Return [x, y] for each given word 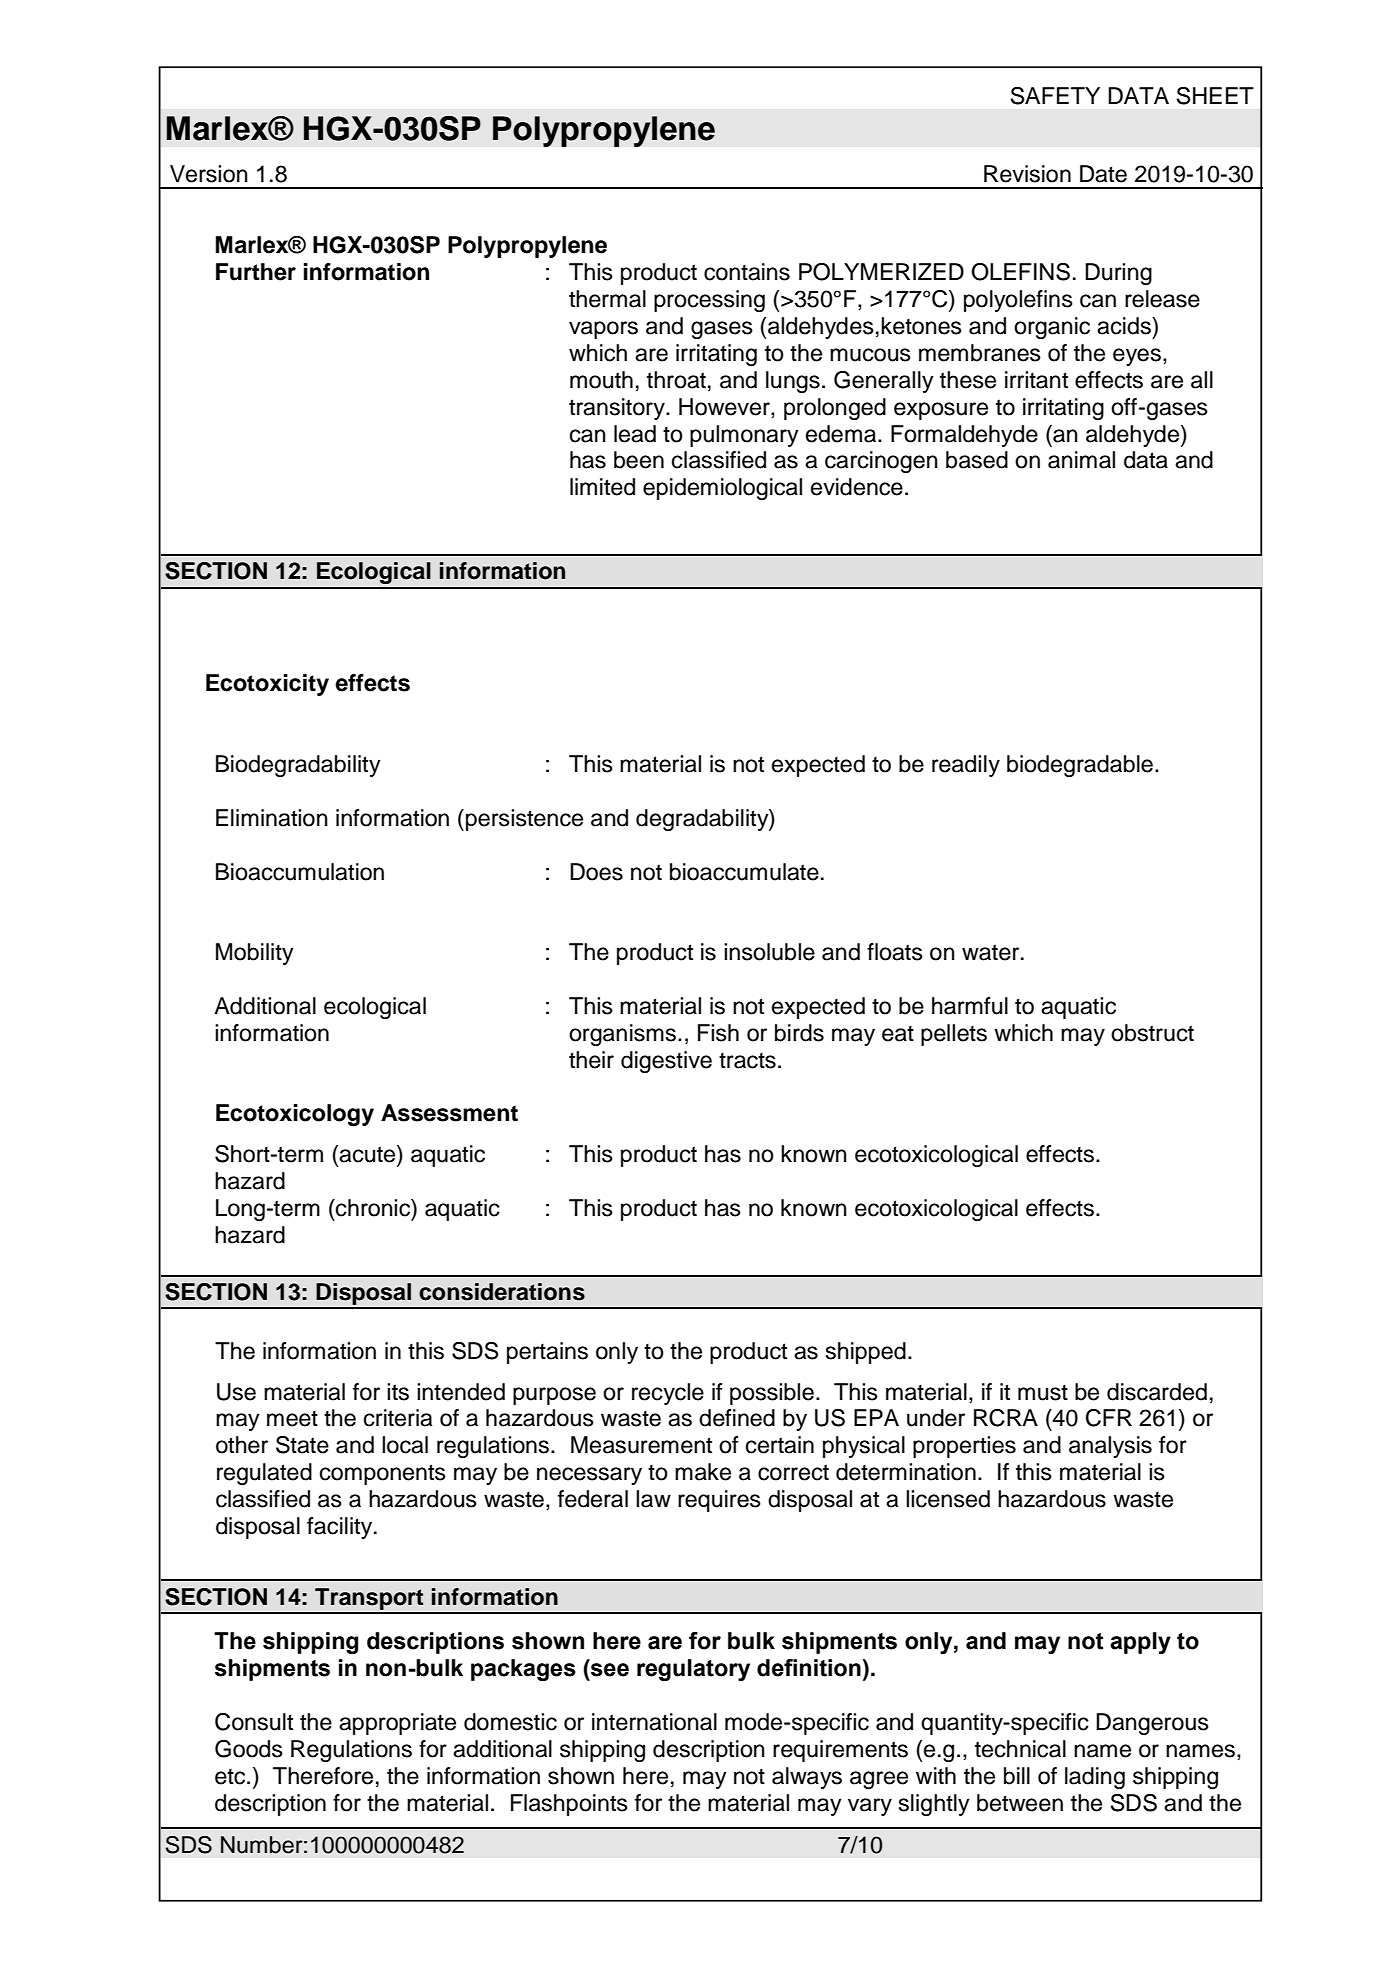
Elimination [272, 818]
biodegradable [1080, 766]
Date [1103, 174]
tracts [747, 1061]
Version [209, 174]
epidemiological [722, 489]
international [654, 1722]
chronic [373, 1208]
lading [1095, 1778]
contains [747, 272]
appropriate [397, 1724]
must [1043, 1393]
